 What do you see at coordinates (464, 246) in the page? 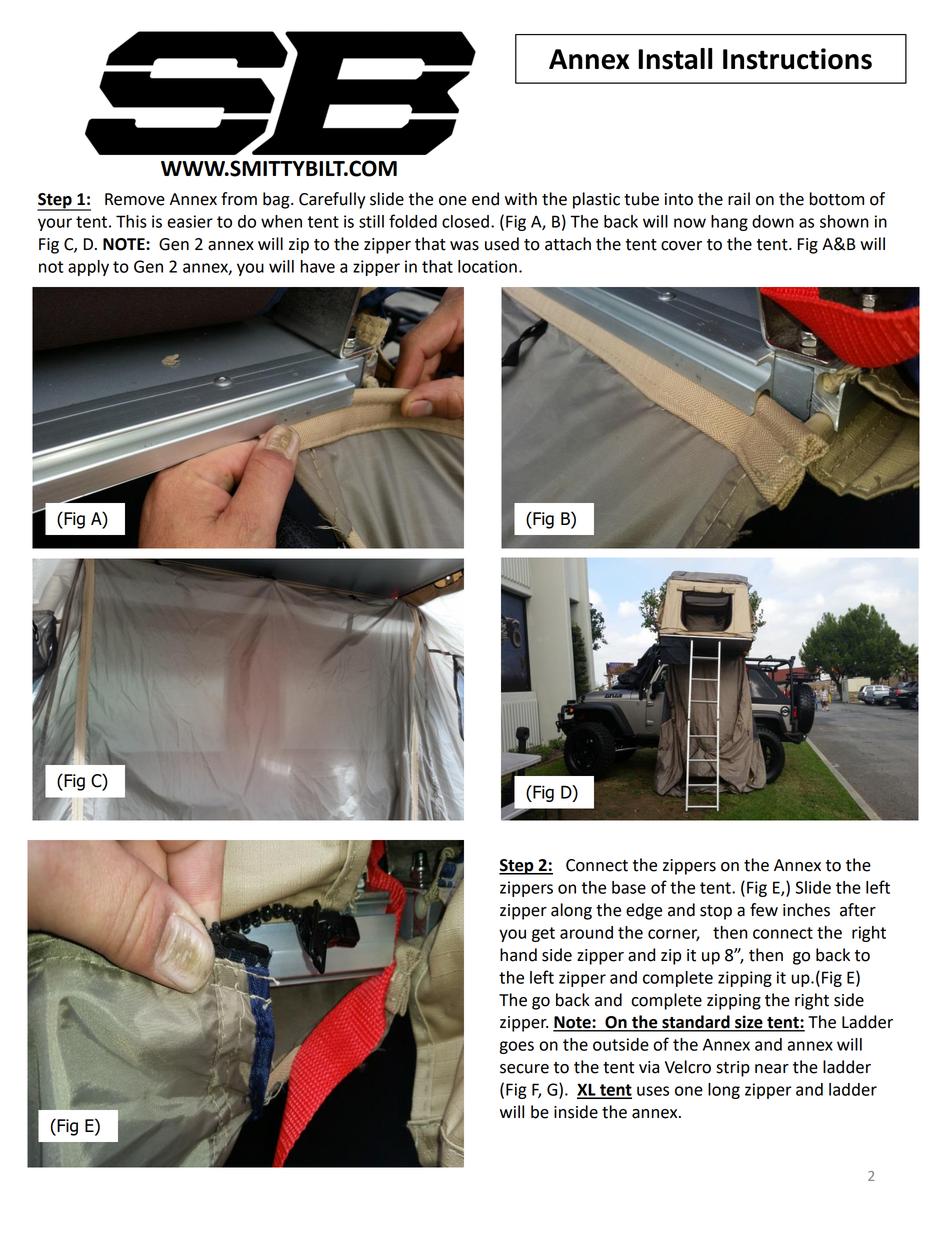
I see `was` at bounding box center [464, 246].
